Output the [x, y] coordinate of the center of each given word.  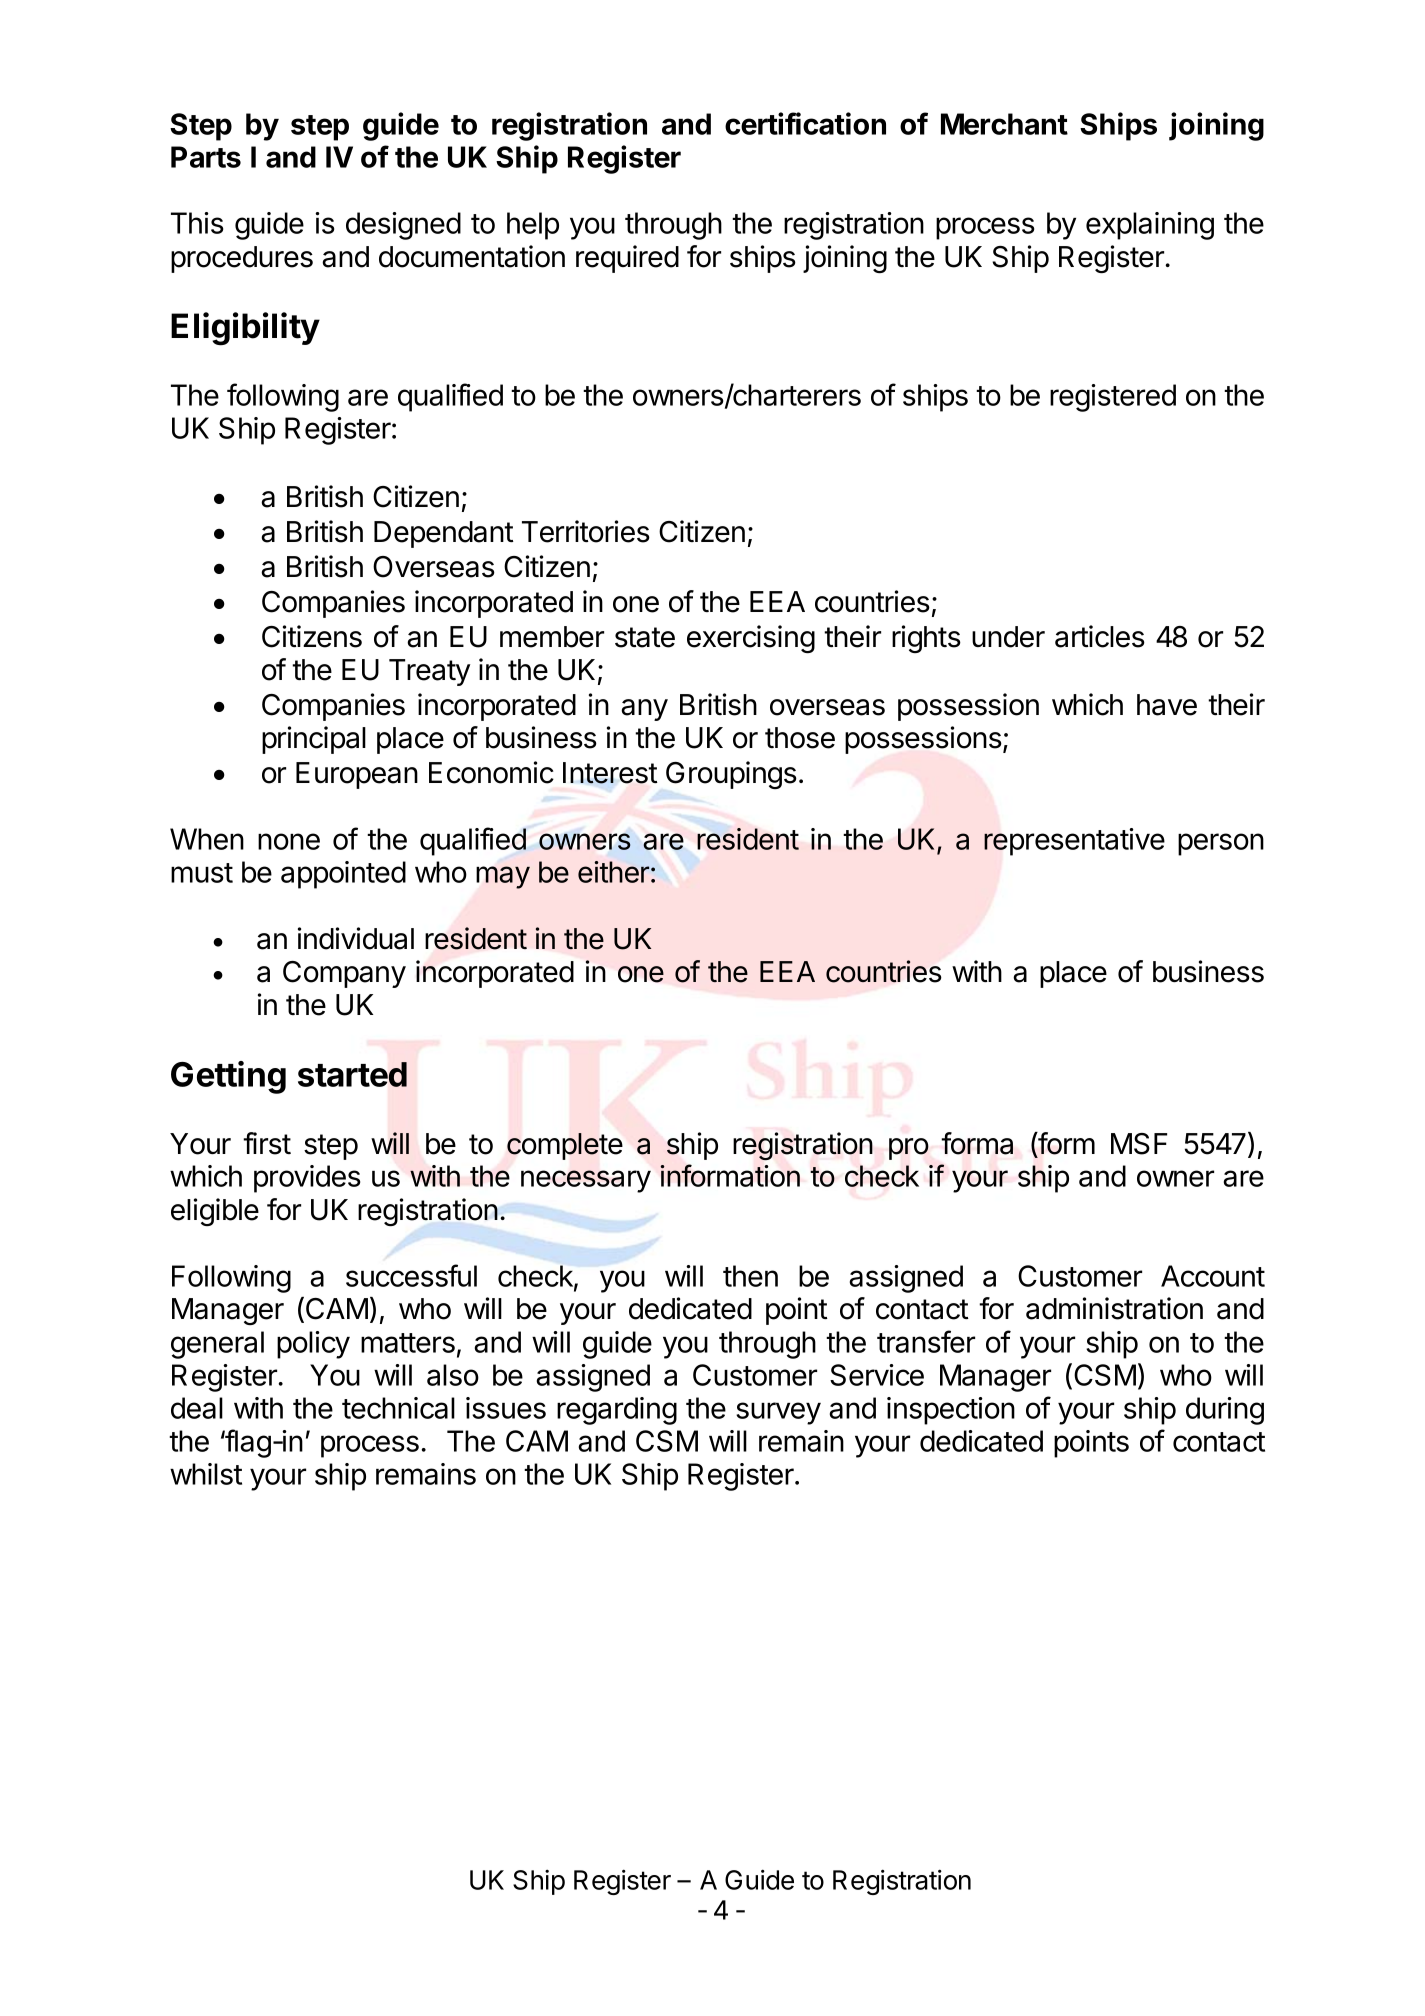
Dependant [444, 534]
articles [1100, 636]
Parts [206, 157]
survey [778, 1413]
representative [1074, 842]
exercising [751, 639]
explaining [1150, 226]
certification [805, 123]
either [613, 872]
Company [344, 974]
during [1225, 1411]
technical [398, 1408]
